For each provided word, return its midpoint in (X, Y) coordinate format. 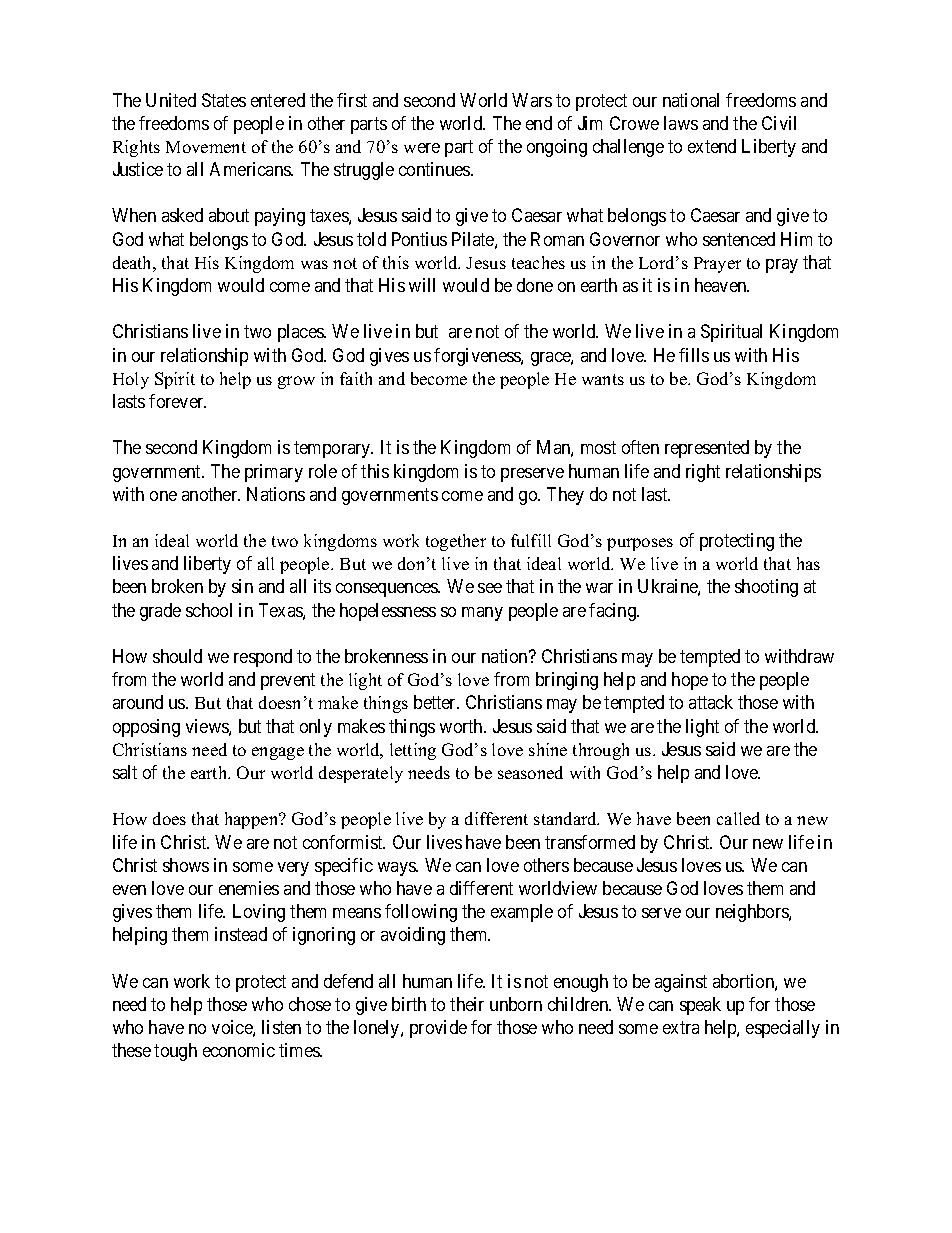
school (209, 610)
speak (700, 1006)
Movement (206, 147)
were (422, 148)
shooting (766, 588)
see (490, 588)
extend (712, 146)
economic (239, 1050)
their (467, 1004)
